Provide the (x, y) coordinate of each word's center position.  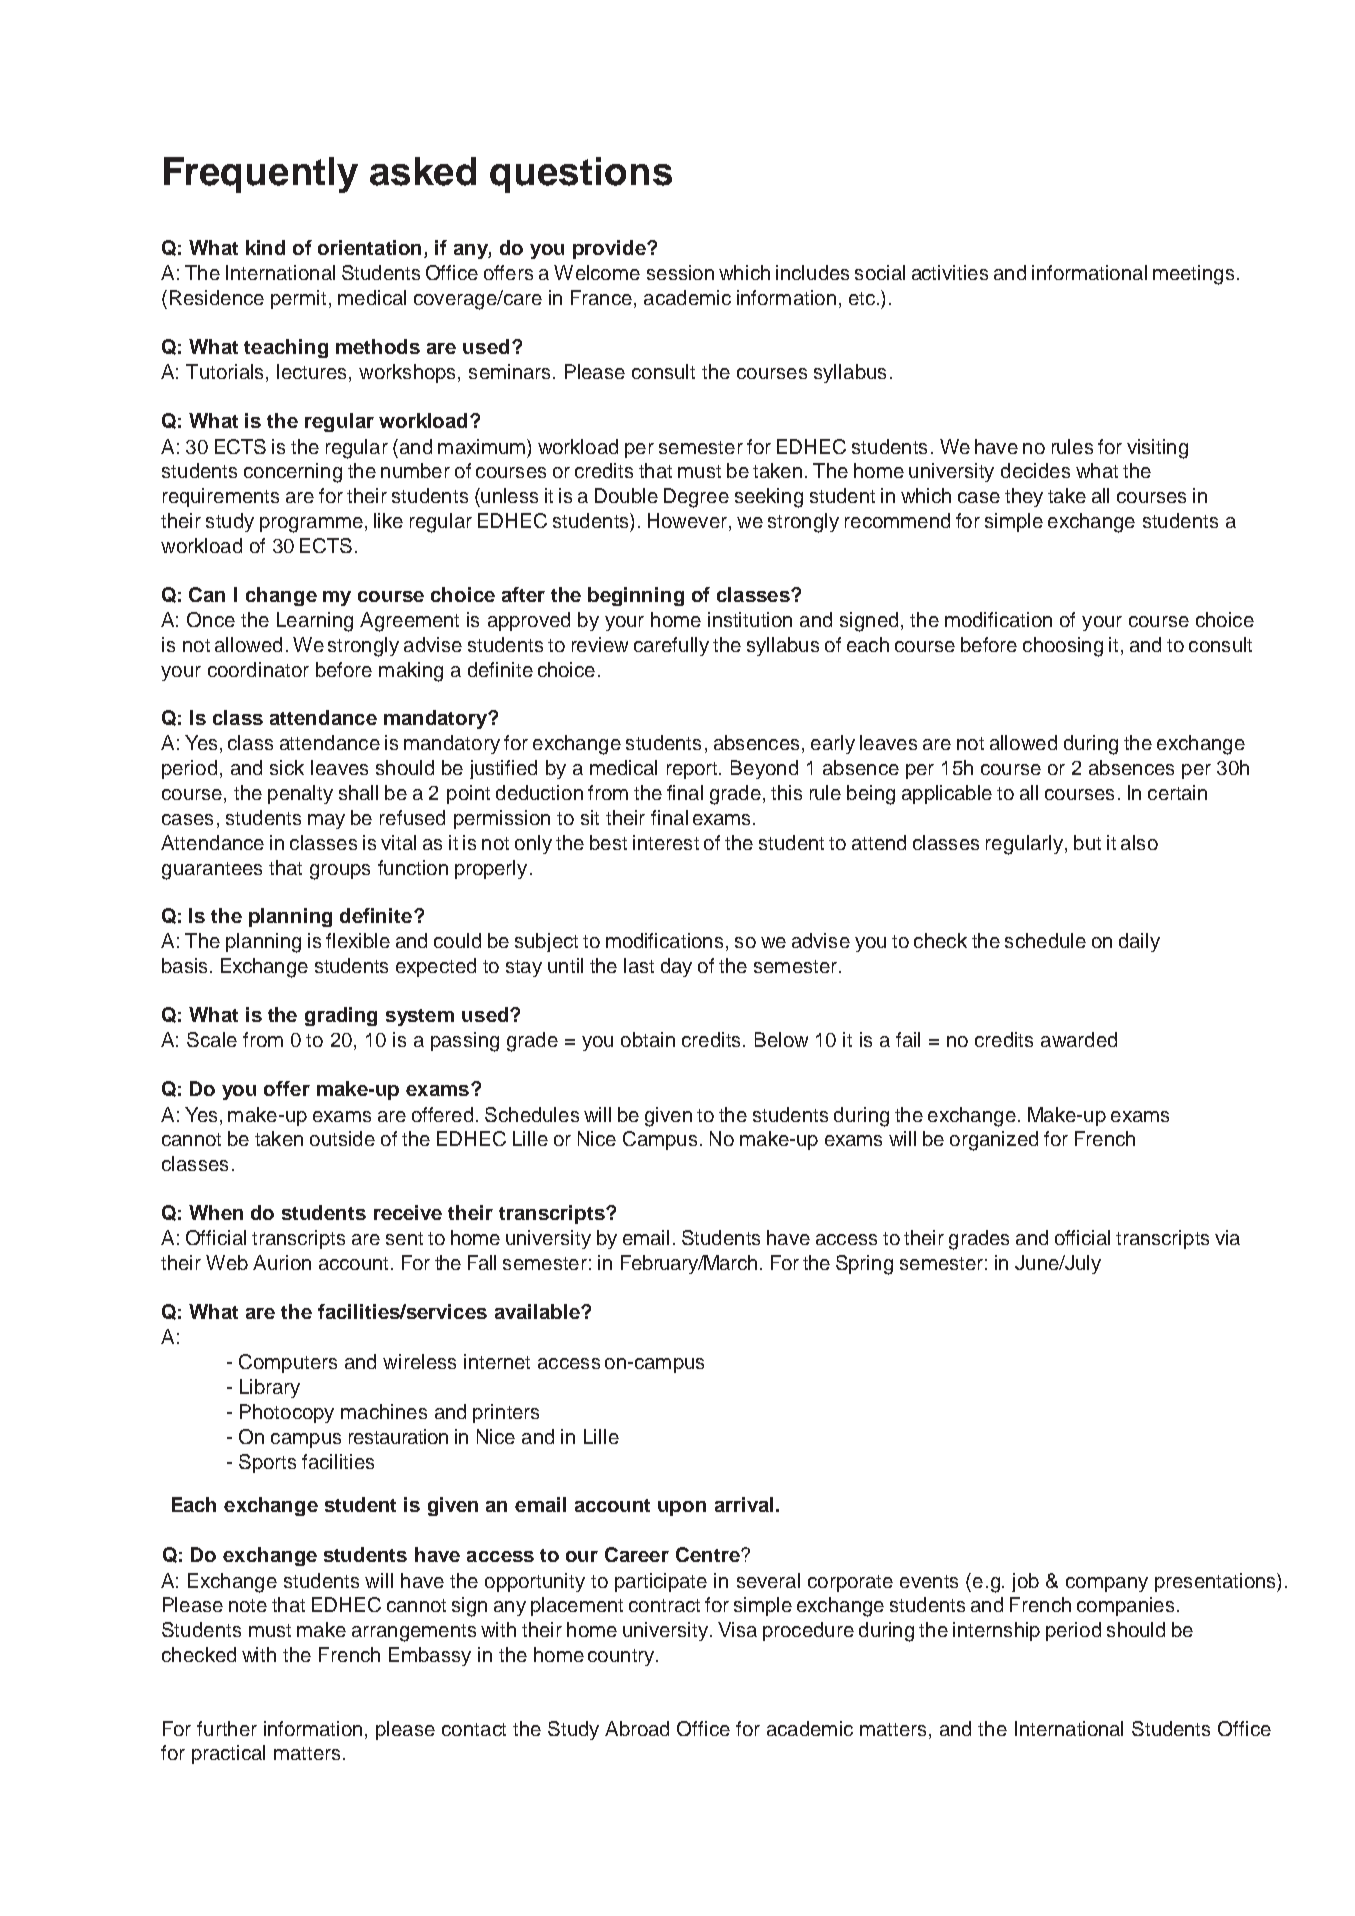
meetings (1193, 275)
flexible (358, 940)
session (680, 272)
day (676, 967)
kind (265, 247)
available (538, 1311)
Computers (288, 1363)
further (227, 1728)
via (1227, 1237)
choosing (1063, 647)
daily (1139, 942)
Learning (315, 622)
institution (750, 619)
